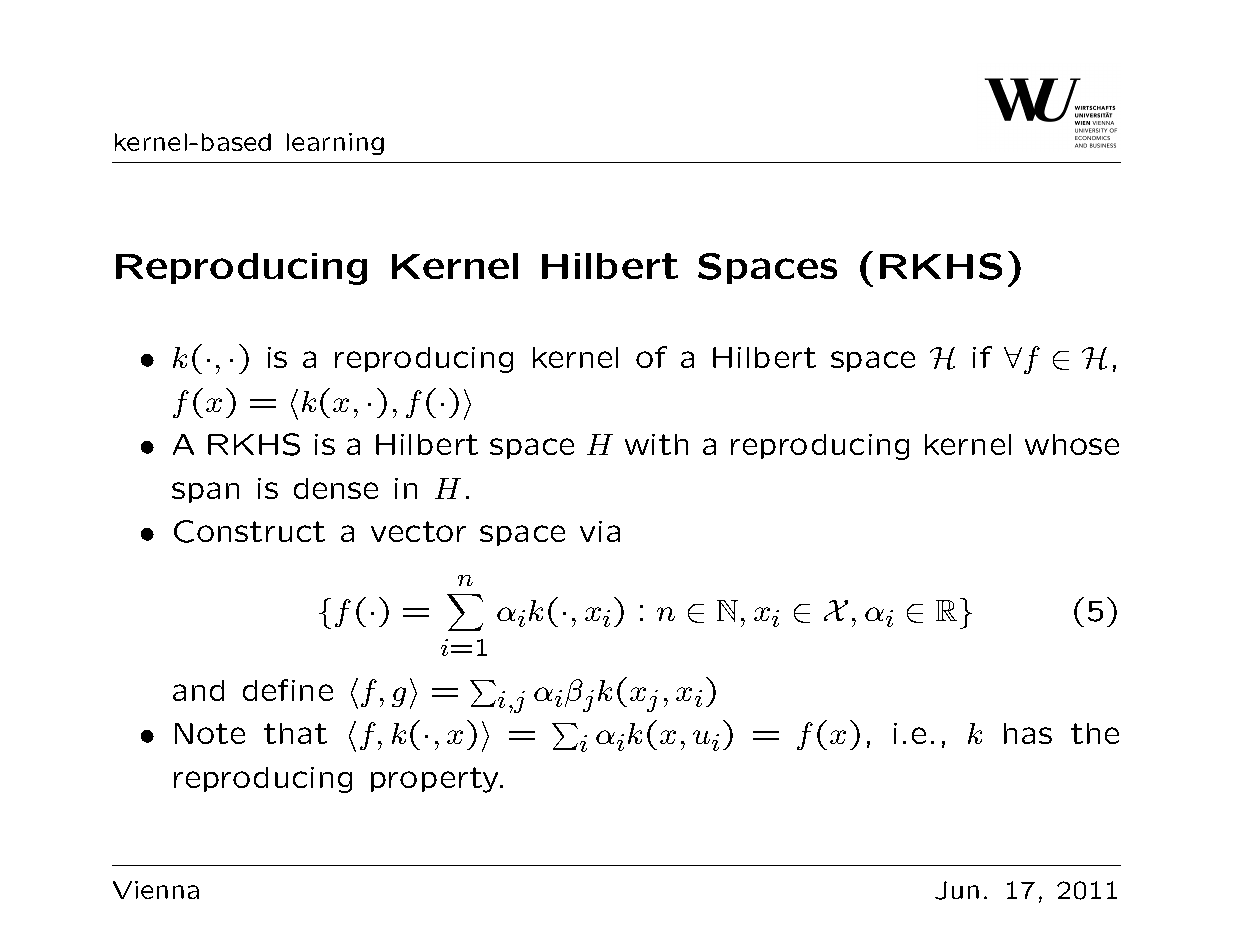  Describe the element at coordinates (600, 531) in the screenshot. I see `via` at that location.
